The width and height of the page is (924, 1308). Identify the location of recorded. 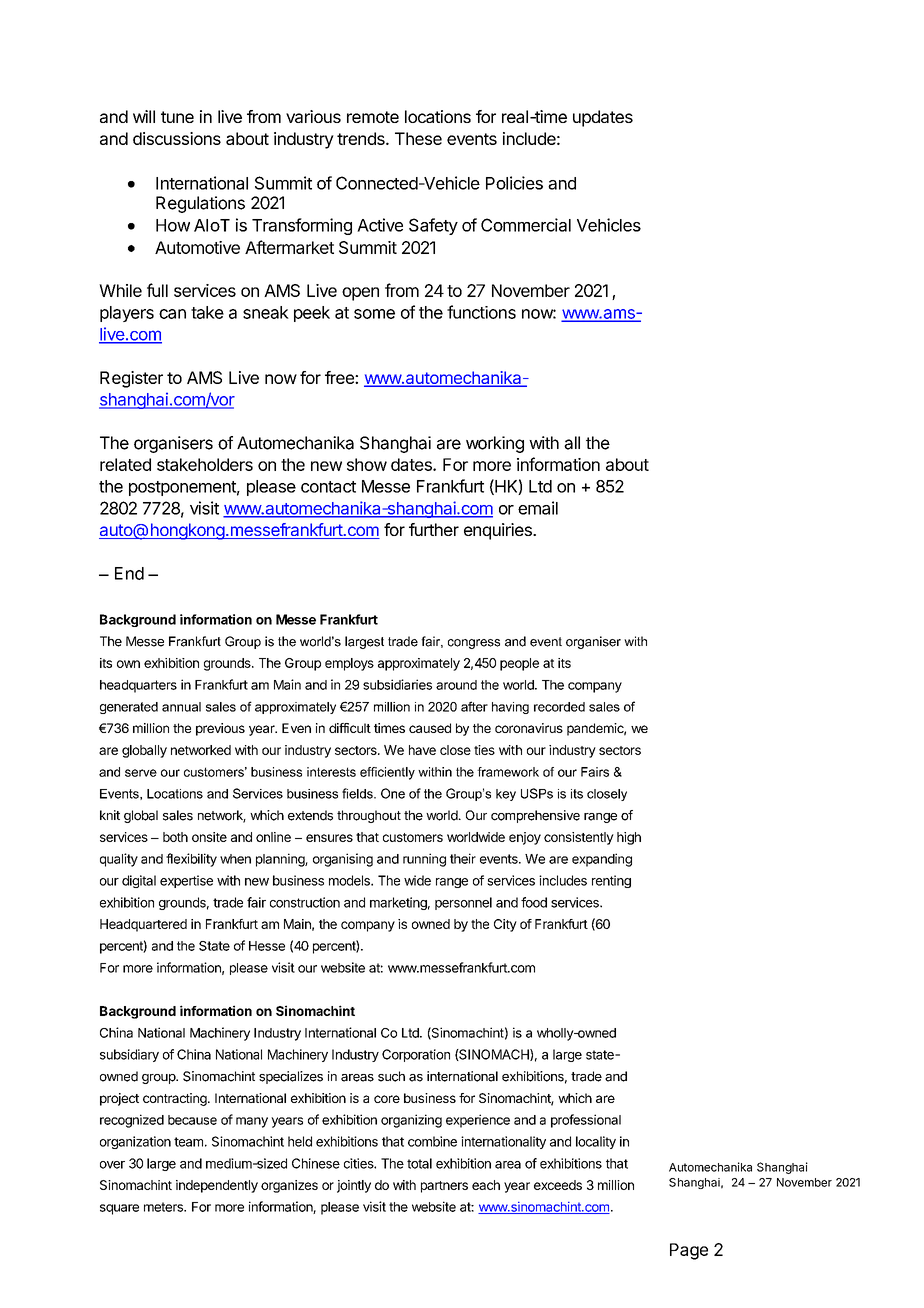
(559, 707).
